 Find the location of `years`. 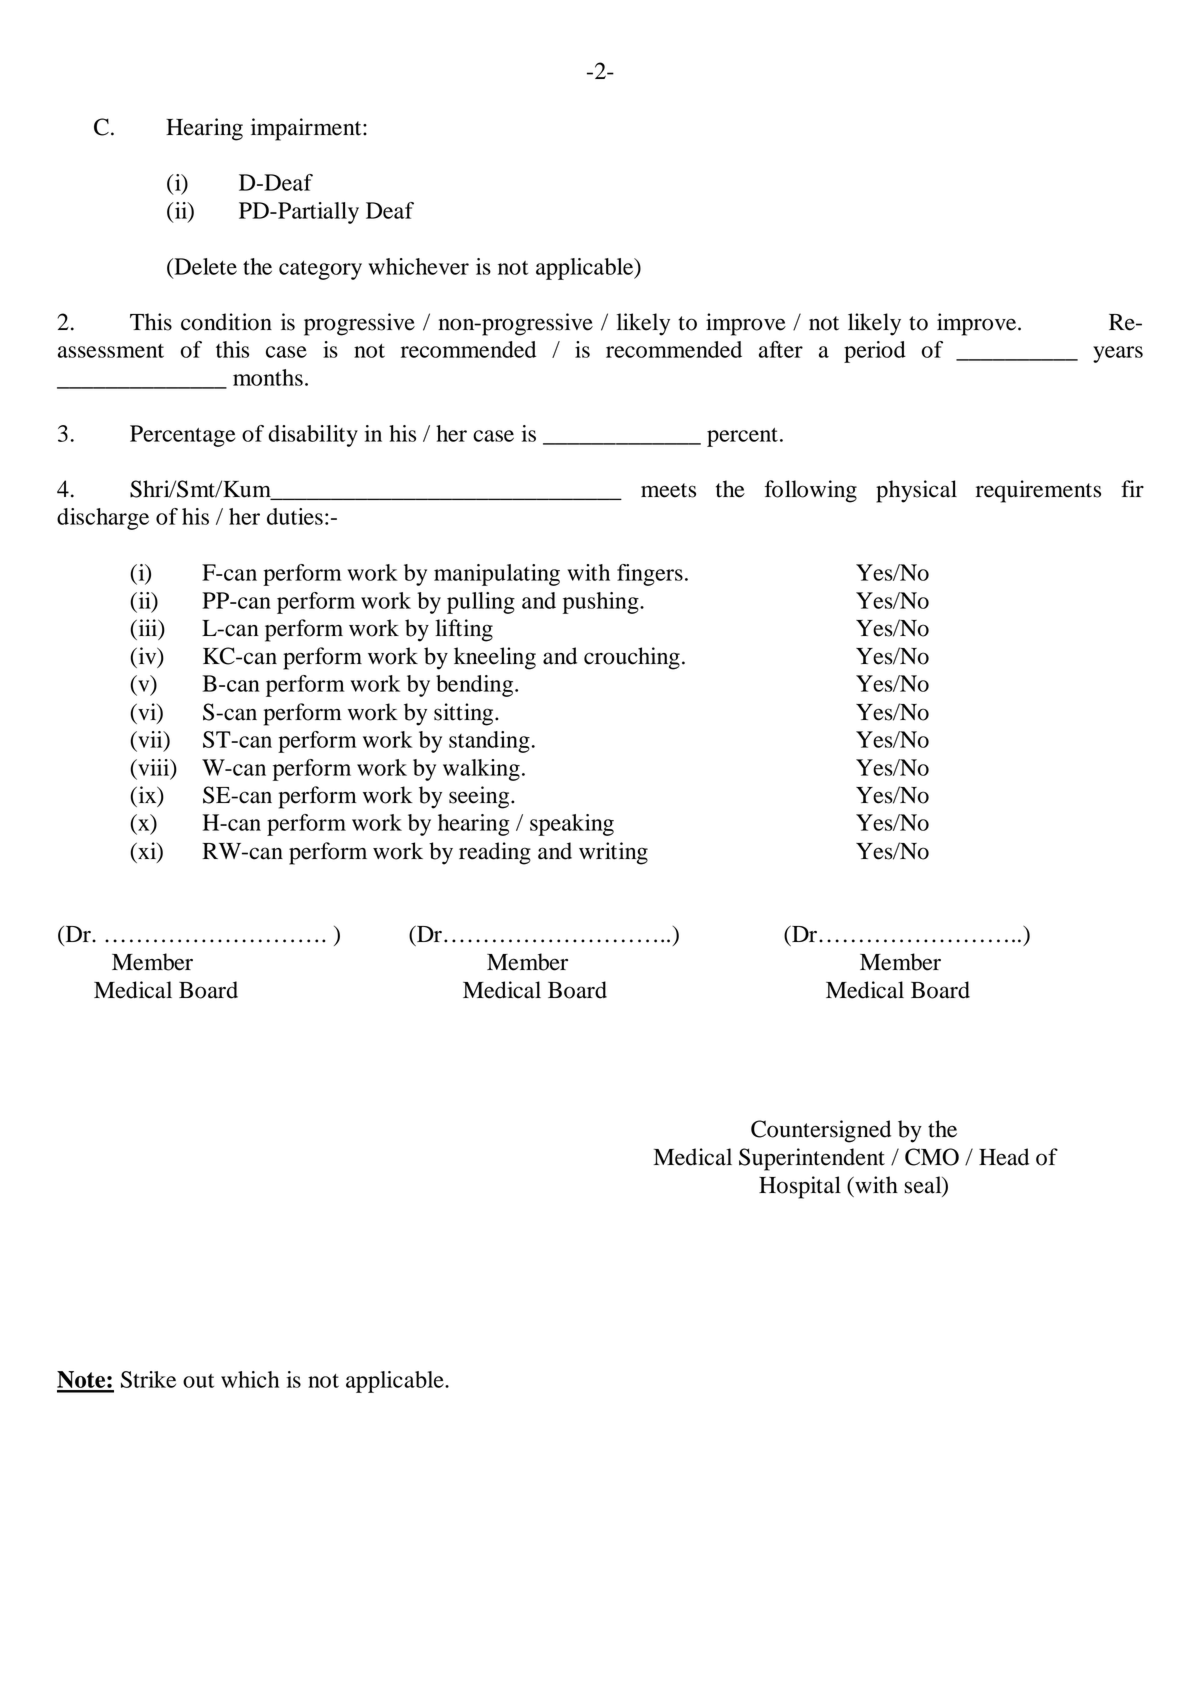

years is located at coordinates (1118, 354).
